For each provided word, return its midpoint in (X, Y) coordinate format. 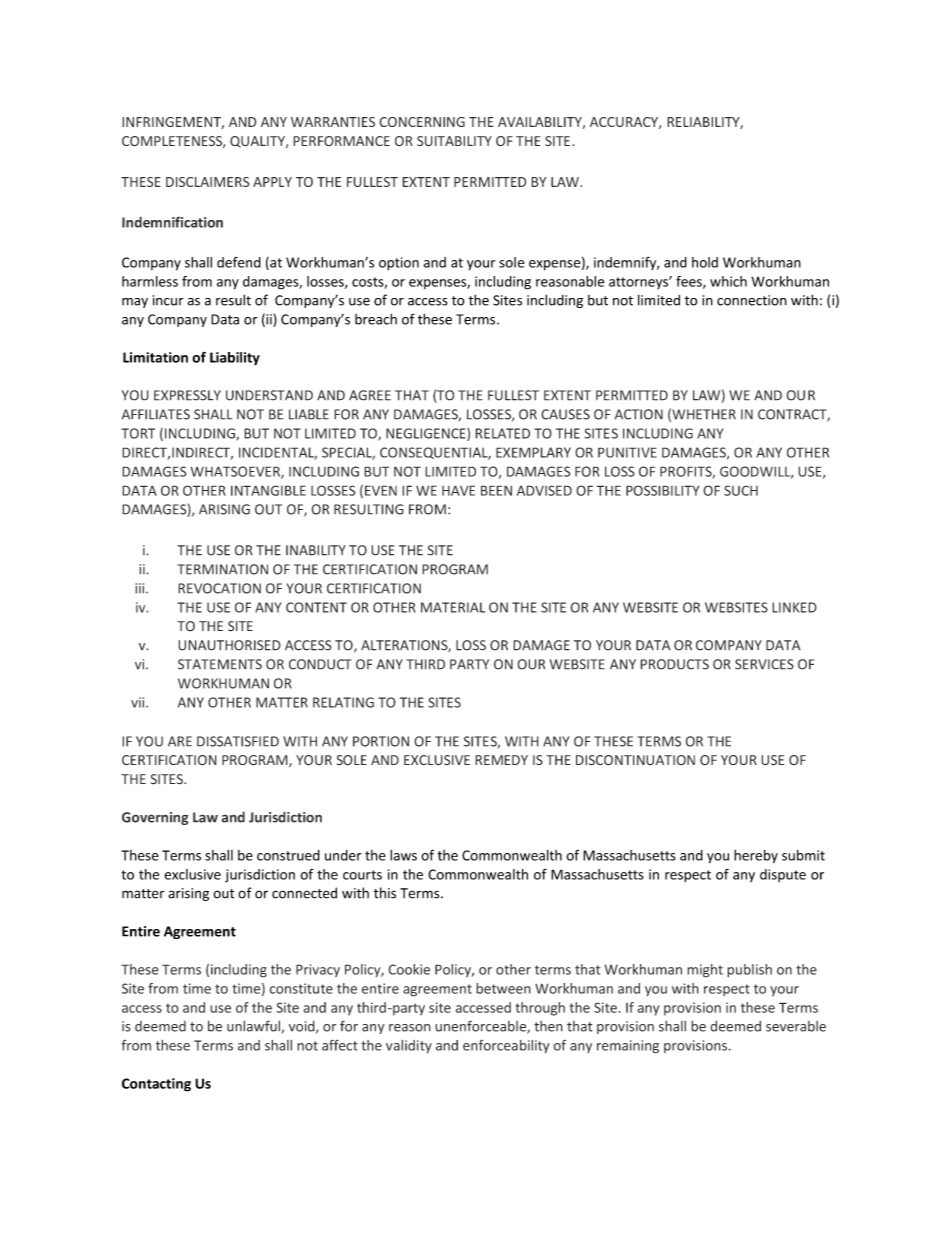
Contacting (156, 1085)
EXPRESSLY (187, 395)
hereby (756, 856)
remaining (628, 1047)
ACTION (639, 414)
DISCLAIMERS (207, 182)
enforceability (506, 1046)
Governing (155, 818)
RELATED (502, 433)
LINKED (794, 607)
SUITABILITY (454, 141)
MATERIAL (453, 607)
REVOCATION (219, 588)
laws (403, 855)
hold (705, 262)
